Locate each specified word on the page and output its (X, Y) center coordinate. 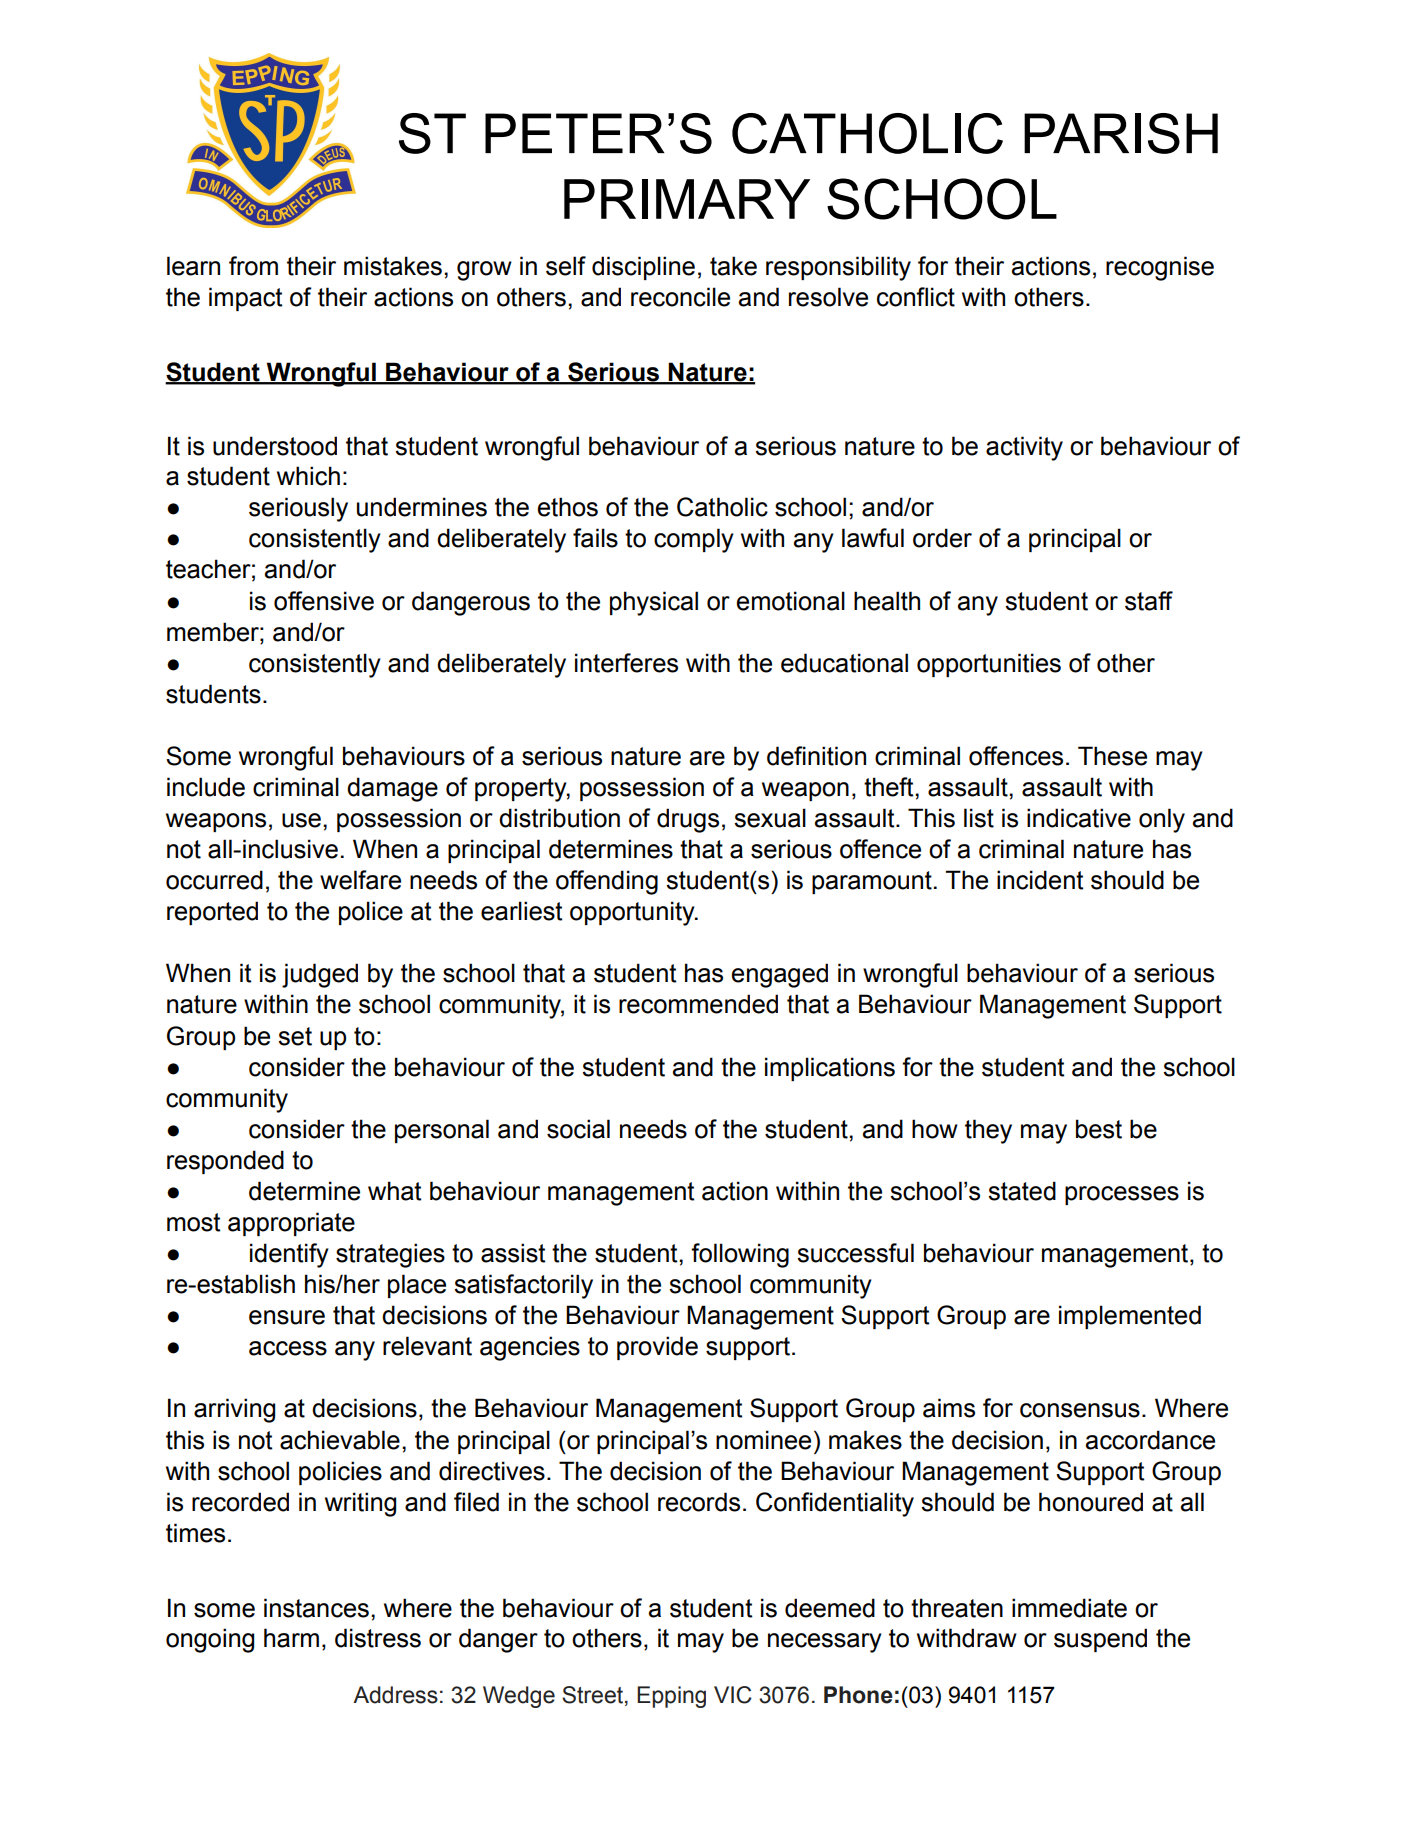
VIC (733, 1695)
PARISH (1121, 133)
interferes (626, 663)
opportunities (989, 665)
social (578, 1129)
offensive (324, 601)
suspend (1100, 1640)
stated (1022, 1191)
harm (291, 1638)
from (253, 266)
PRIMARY (687, 199)
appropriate (291, 1224)
